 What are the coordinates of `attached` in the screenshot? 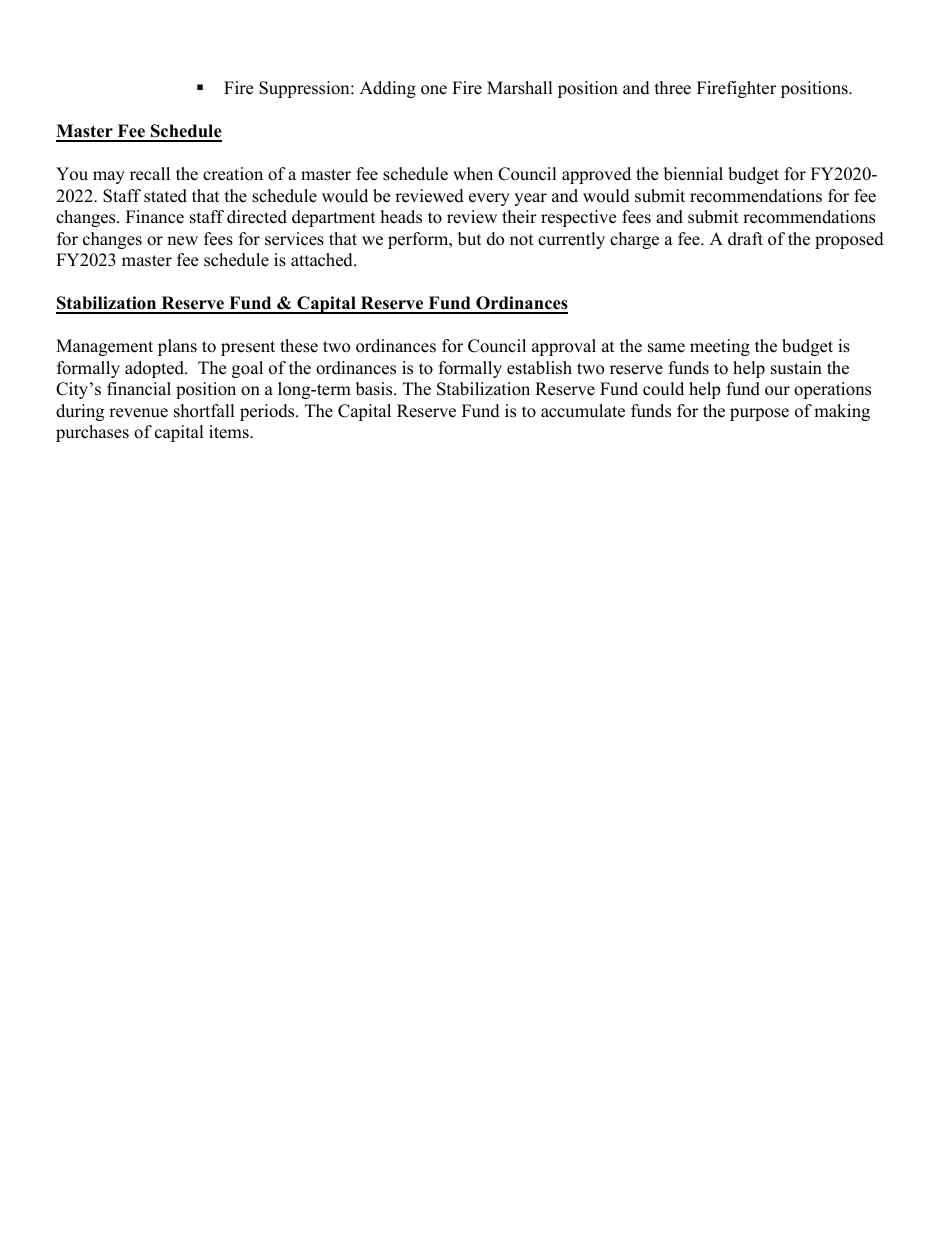 It's located at (323, 260).
